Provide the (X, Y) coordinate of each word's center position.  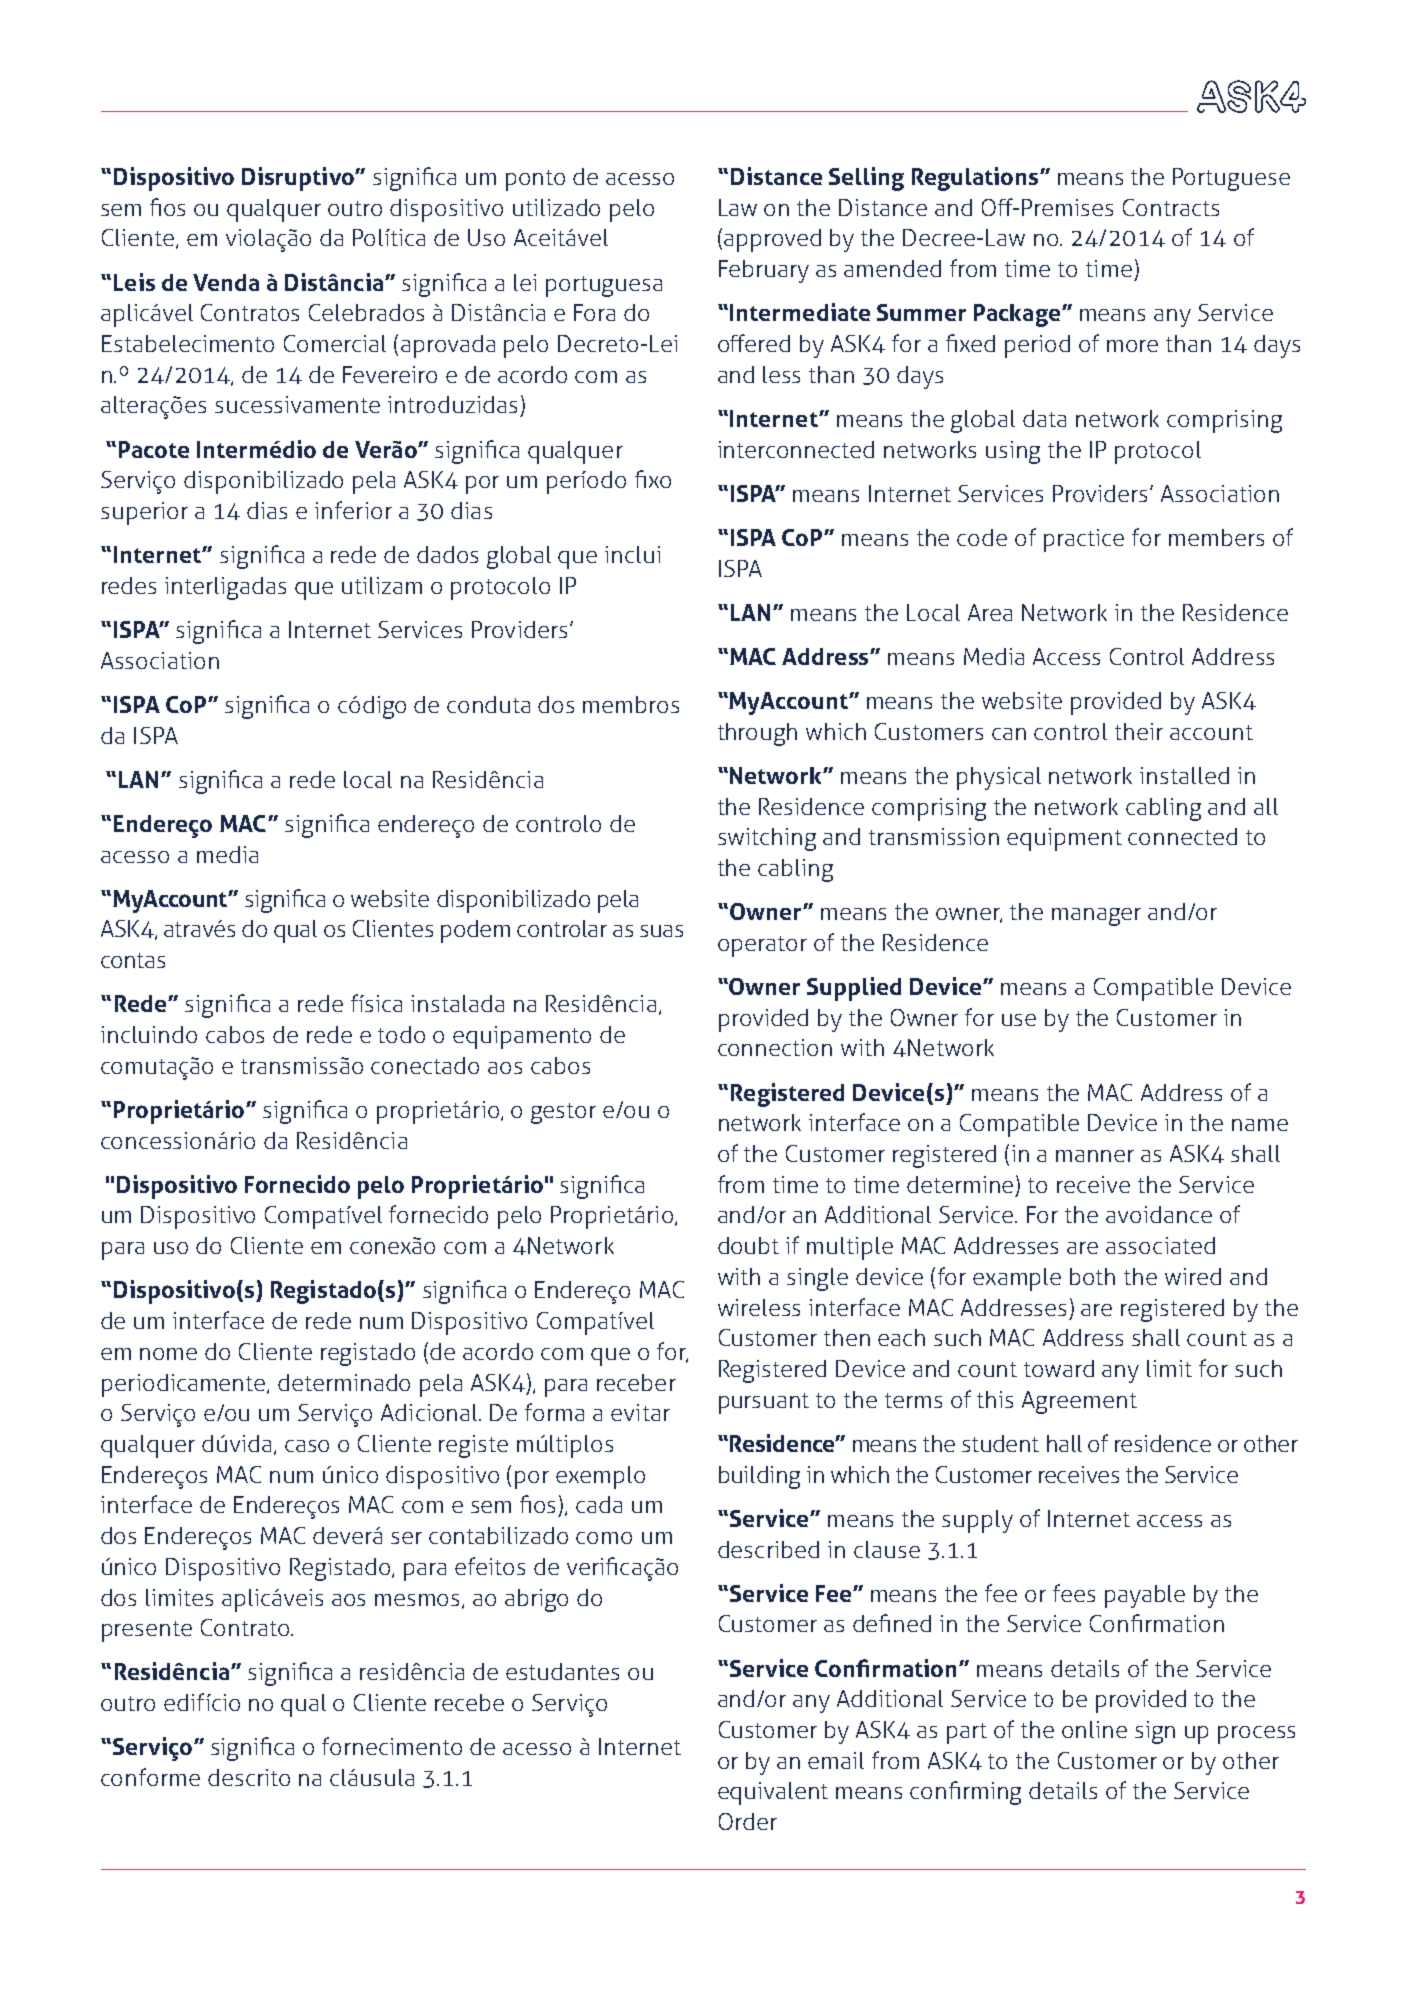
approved (772, 240)
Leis (134, 282)
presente (147, 1631)
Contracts (1171, 207)
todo (401, 1034)
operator (762, 946)
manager (1096, 917)
